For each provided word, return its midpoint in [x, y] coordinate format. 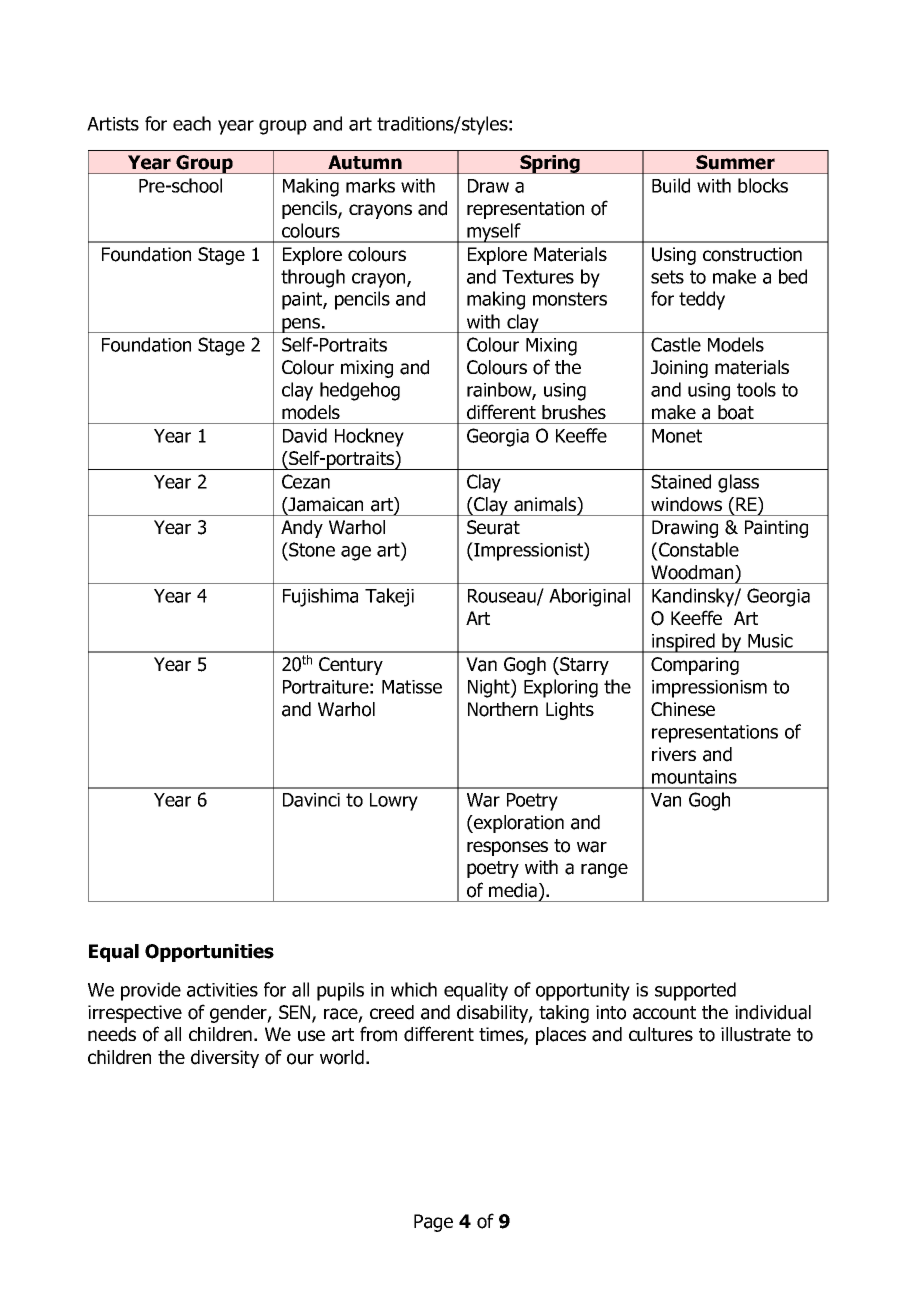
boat [736, 412]
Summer [735, 162]
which [414, 989]
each [192, 123]
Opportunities [209, 953]
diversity [225, 1059]
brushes [574, 412]
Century [351, 666]
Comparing [695, 666]
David [305, 435]
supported [695, 991]
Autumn [365, 162]
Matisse [412, 687]
